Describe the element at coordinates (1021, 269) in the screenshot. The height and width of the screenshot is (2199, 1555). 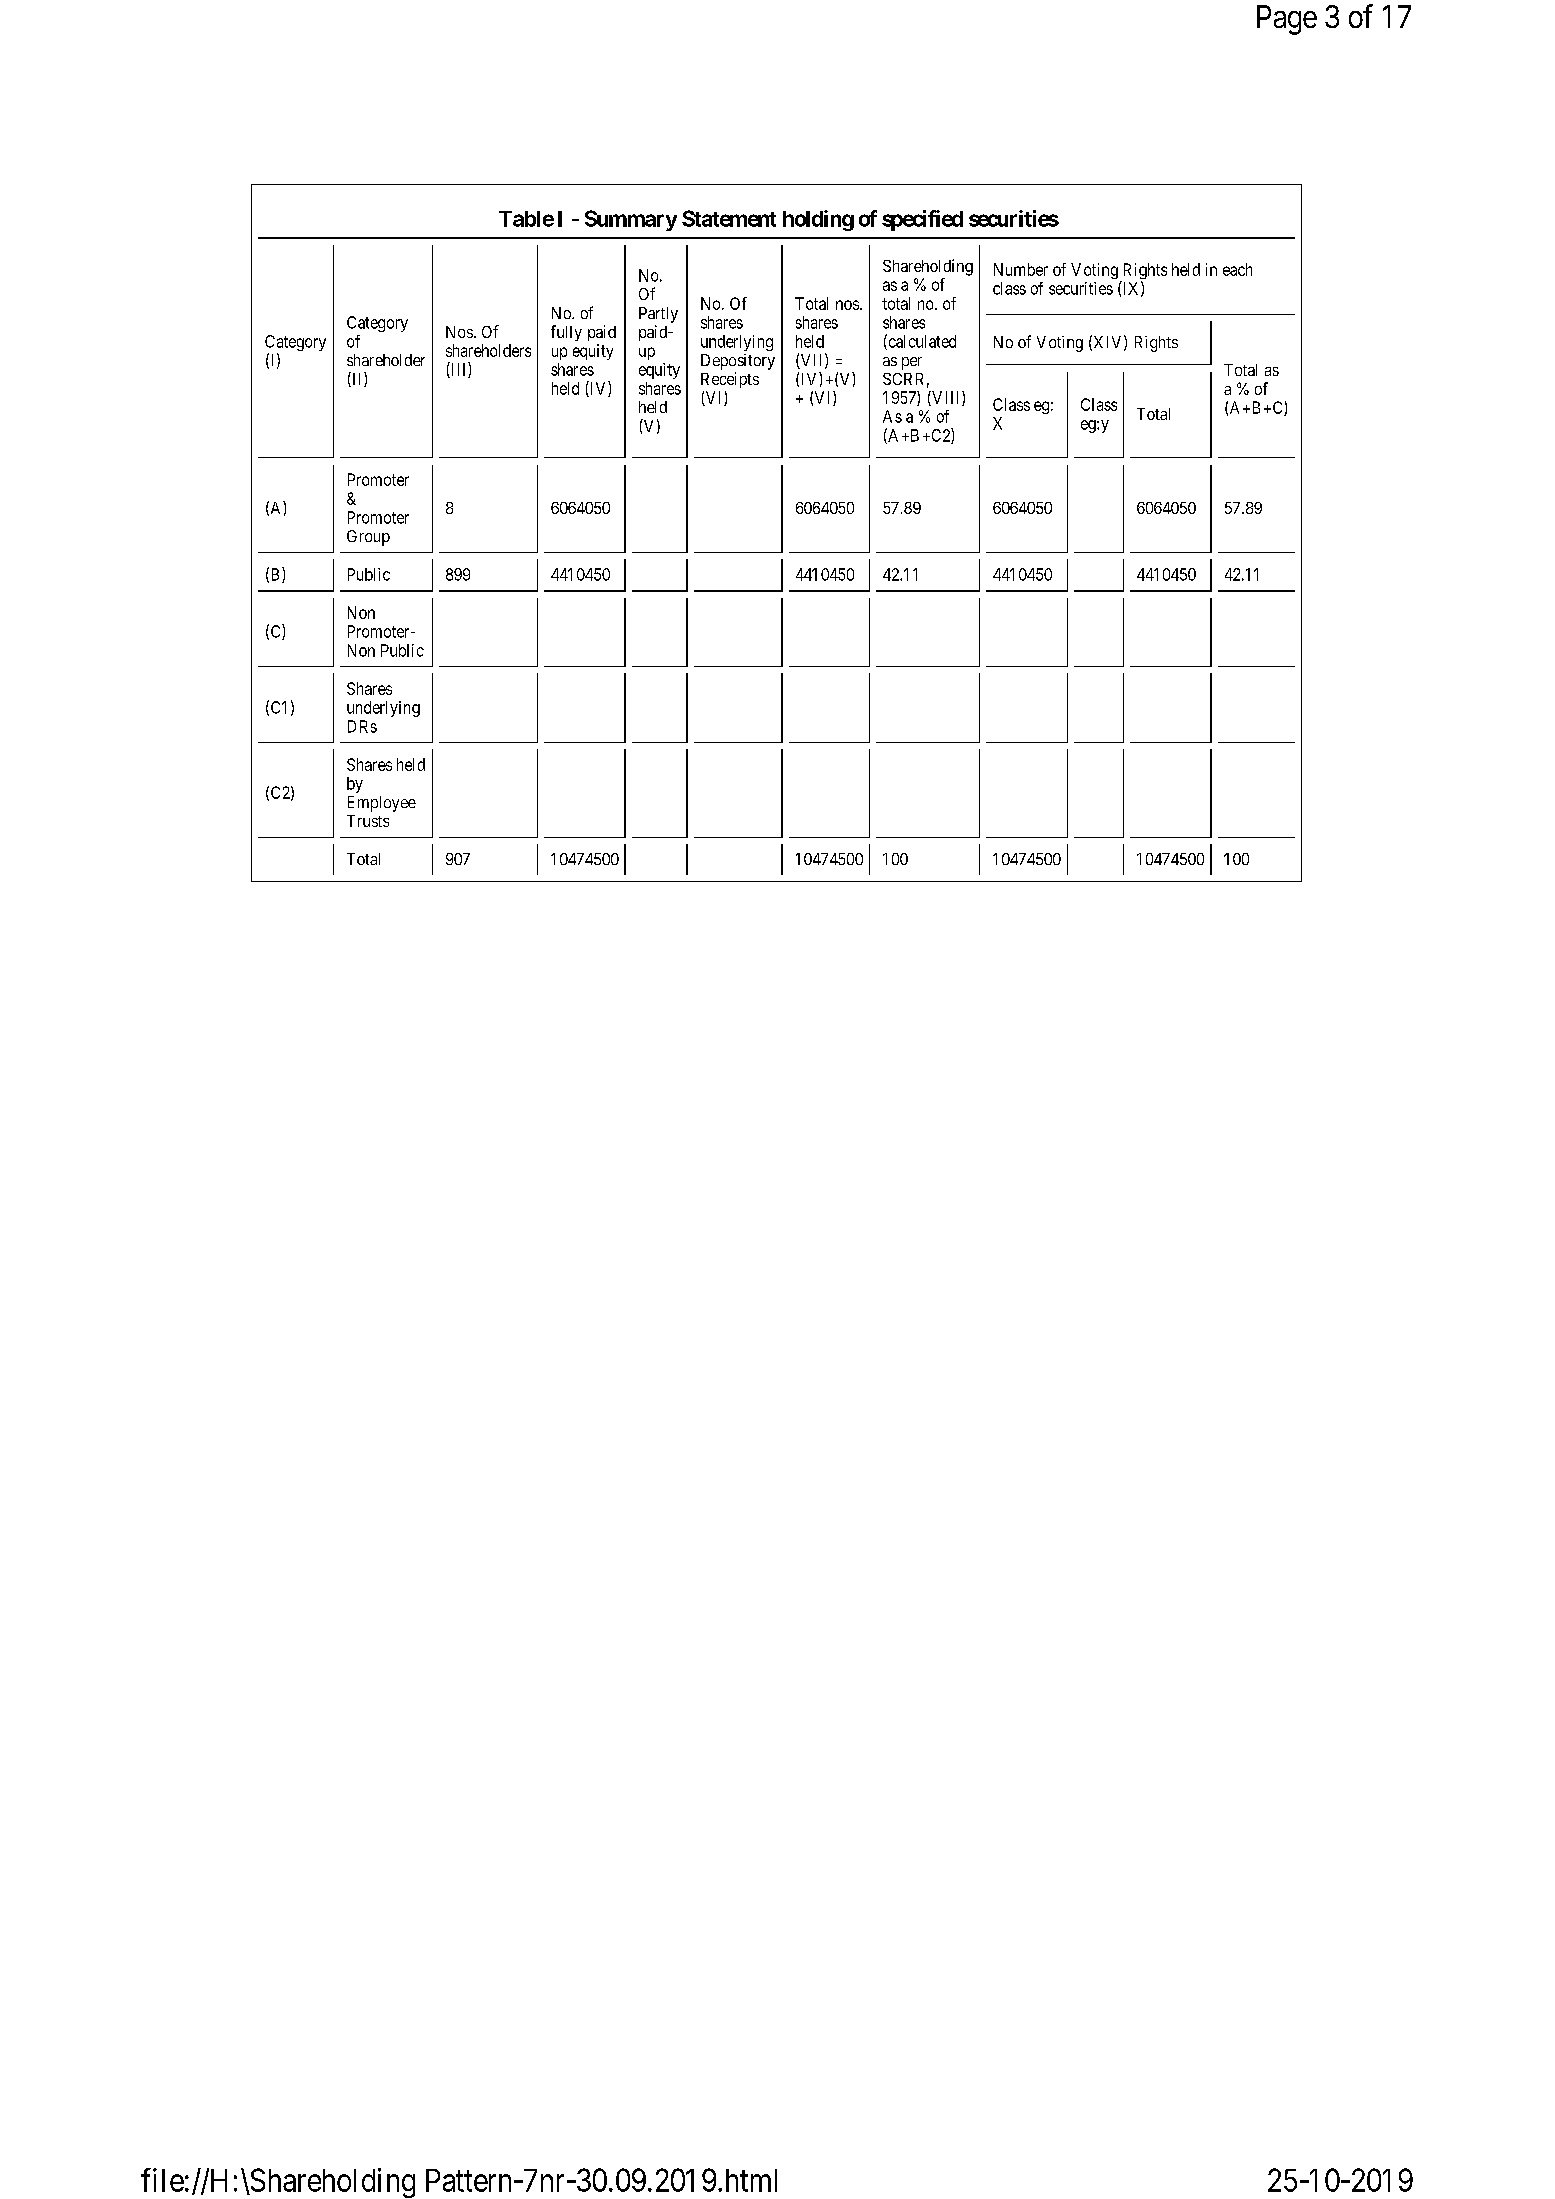
I see `Number` at that location.
